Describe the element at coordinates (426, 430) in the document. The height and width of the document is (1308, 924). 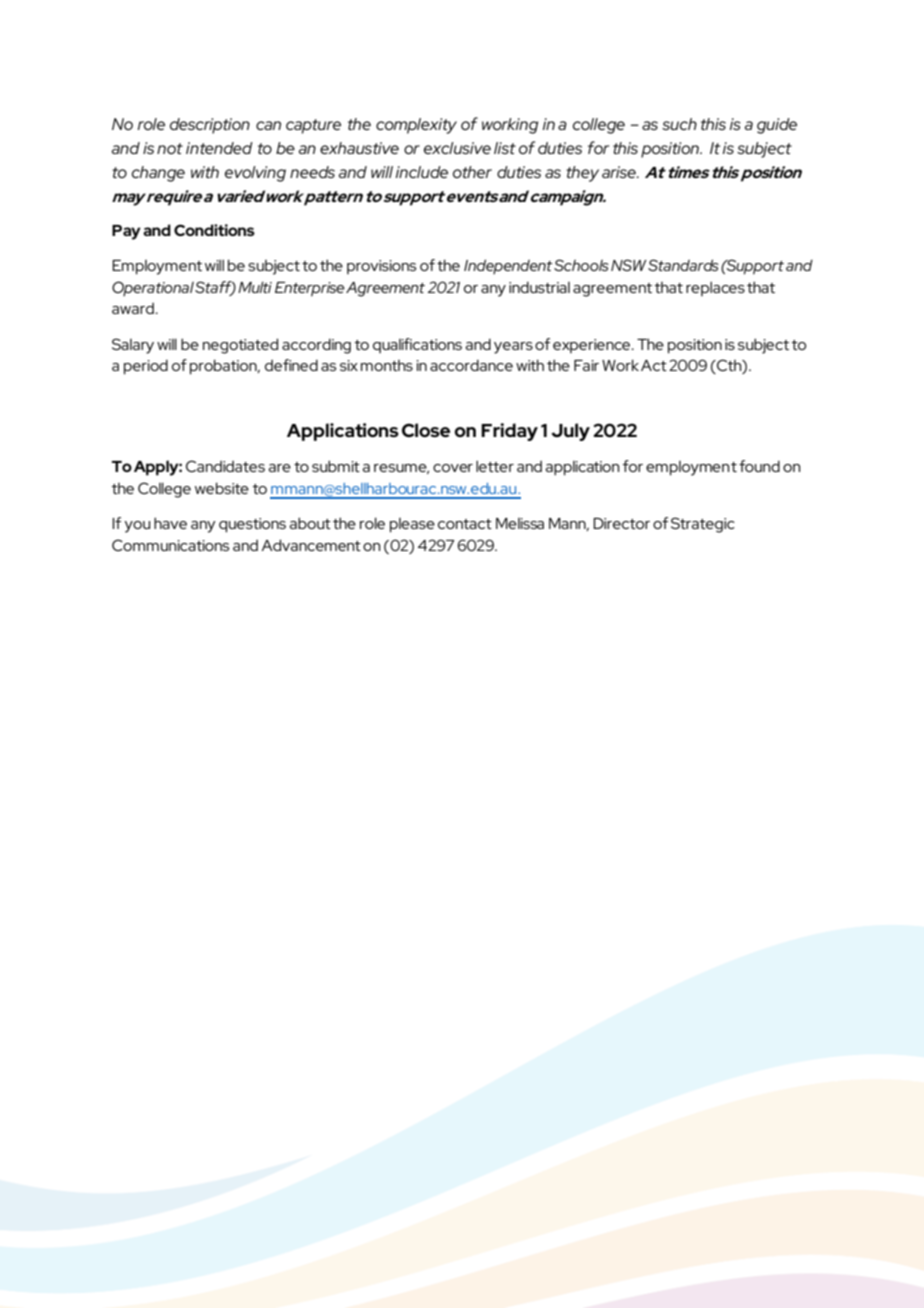
I see `Close` at that location.
